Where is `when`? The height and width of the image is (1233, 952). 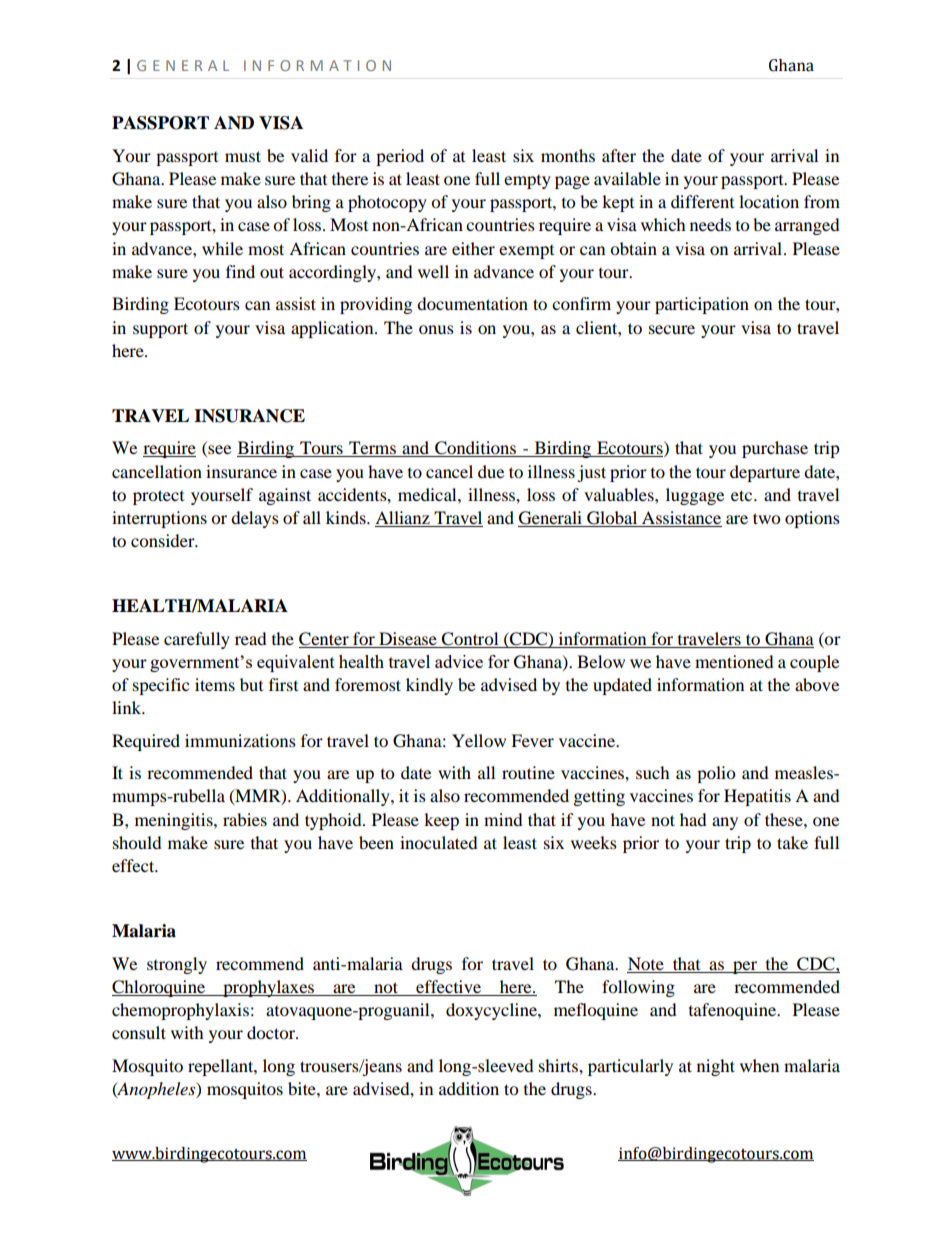
when is located at coordinates (759, 1065).
